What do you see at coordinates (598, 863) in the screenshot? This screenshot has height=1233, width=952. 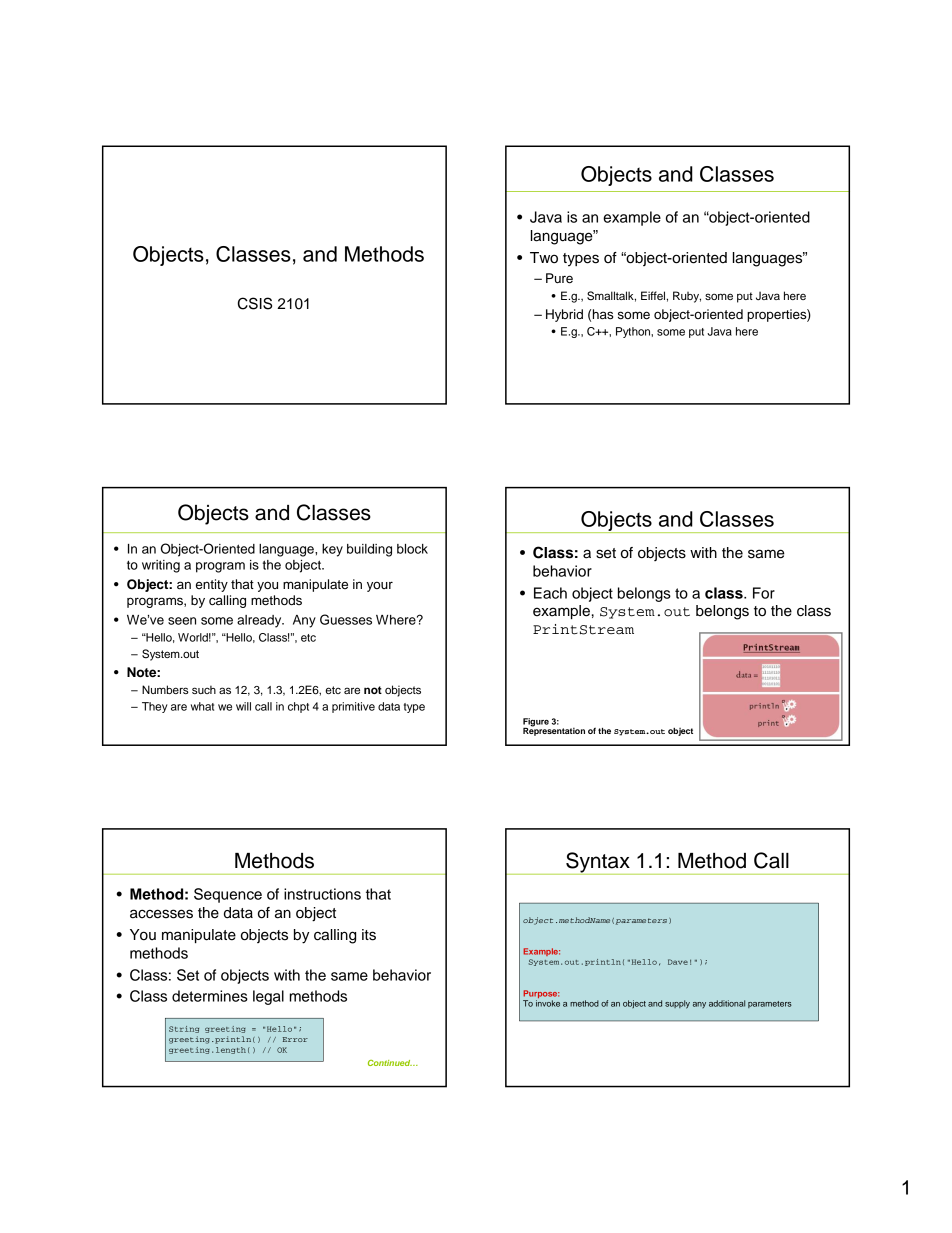 I see `Syntax` at bounding box center [598, 863].
